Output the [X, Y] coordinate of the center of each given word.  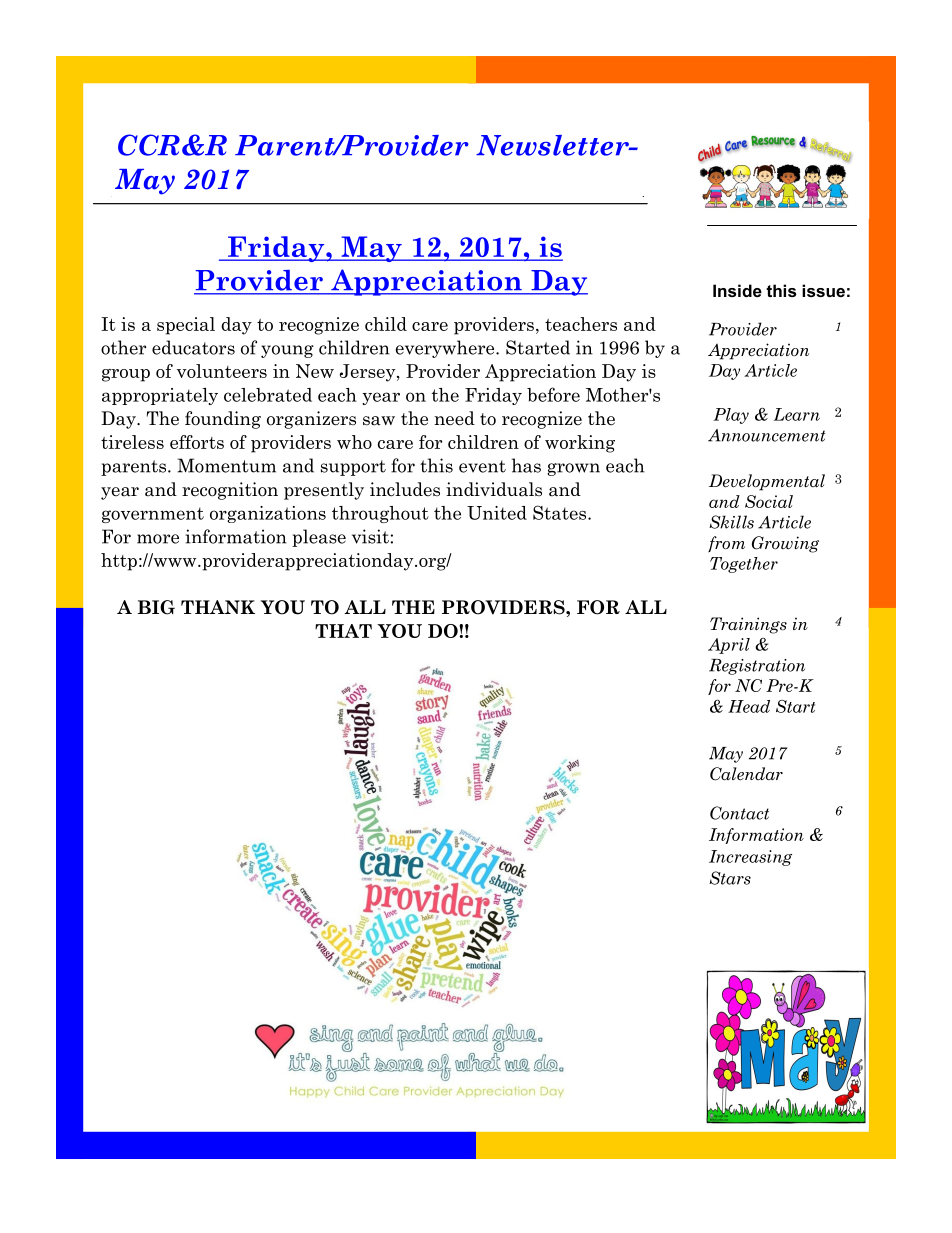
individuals [494, 489]
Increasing [750, 858]
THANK [218, 607]
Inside [737, 290]
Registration [757, 667]
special [186, 326]
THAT [343, 631]
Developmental [767, 482]
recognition [230, 491]
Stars [730, 878]
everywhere [446, 349]
